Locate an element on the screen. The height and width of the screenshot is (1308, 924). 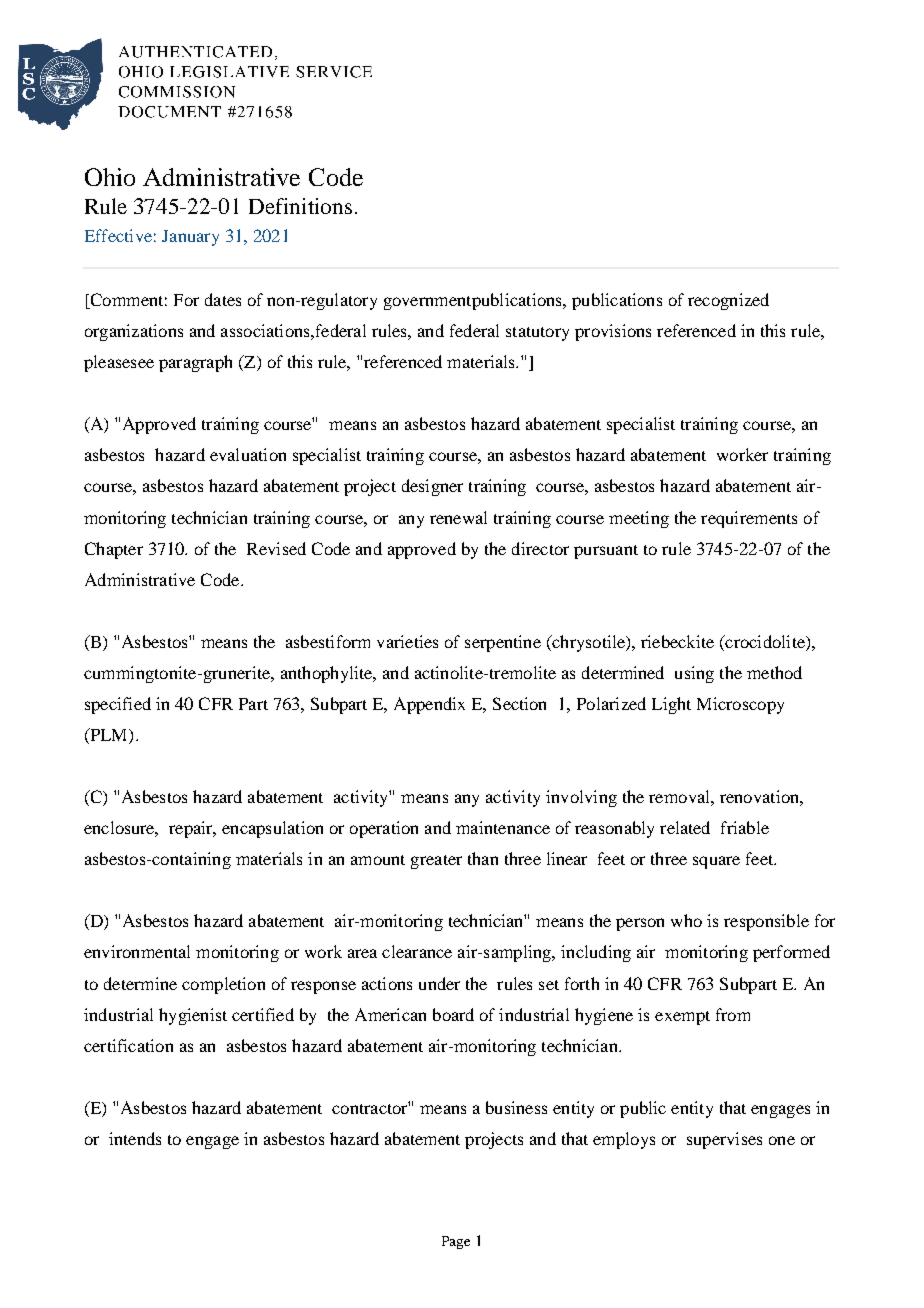
Chapter is located at coordinates (114, 550).
